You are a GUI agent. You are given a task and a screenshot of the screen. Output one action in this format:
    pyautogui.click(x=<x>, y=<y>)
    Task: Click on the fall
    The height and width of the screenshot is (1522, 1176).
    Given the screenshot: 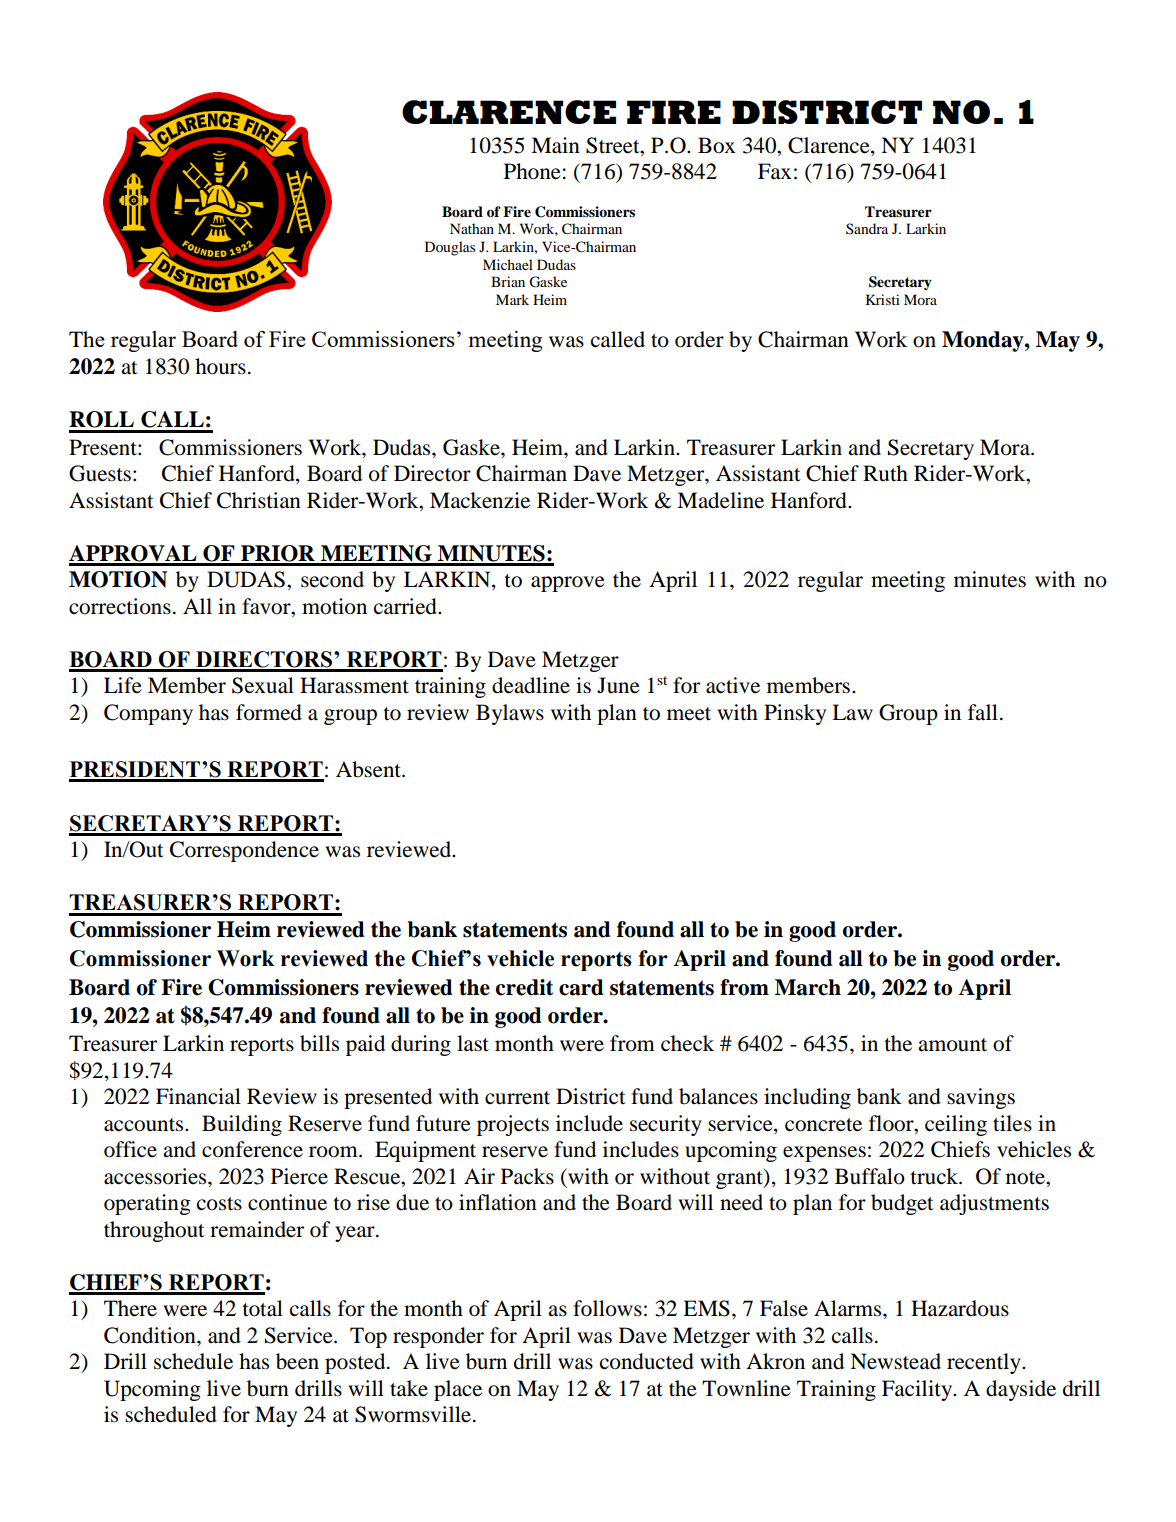 What is the action you would take?
    pyautogui.click(x=983, y=712)
